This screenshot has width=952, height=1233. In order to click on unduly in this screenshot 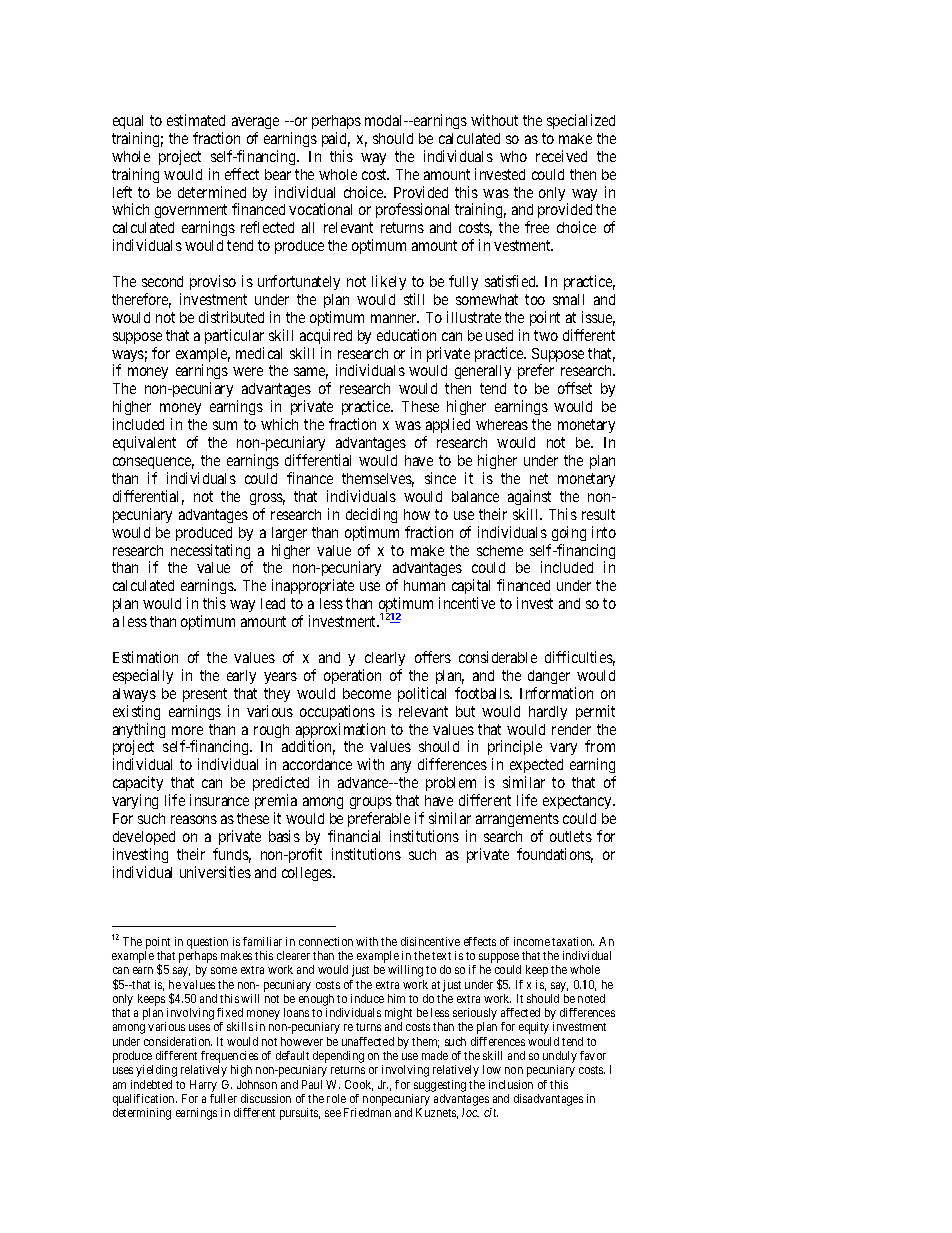, I will do `click(560, 1058)`.
